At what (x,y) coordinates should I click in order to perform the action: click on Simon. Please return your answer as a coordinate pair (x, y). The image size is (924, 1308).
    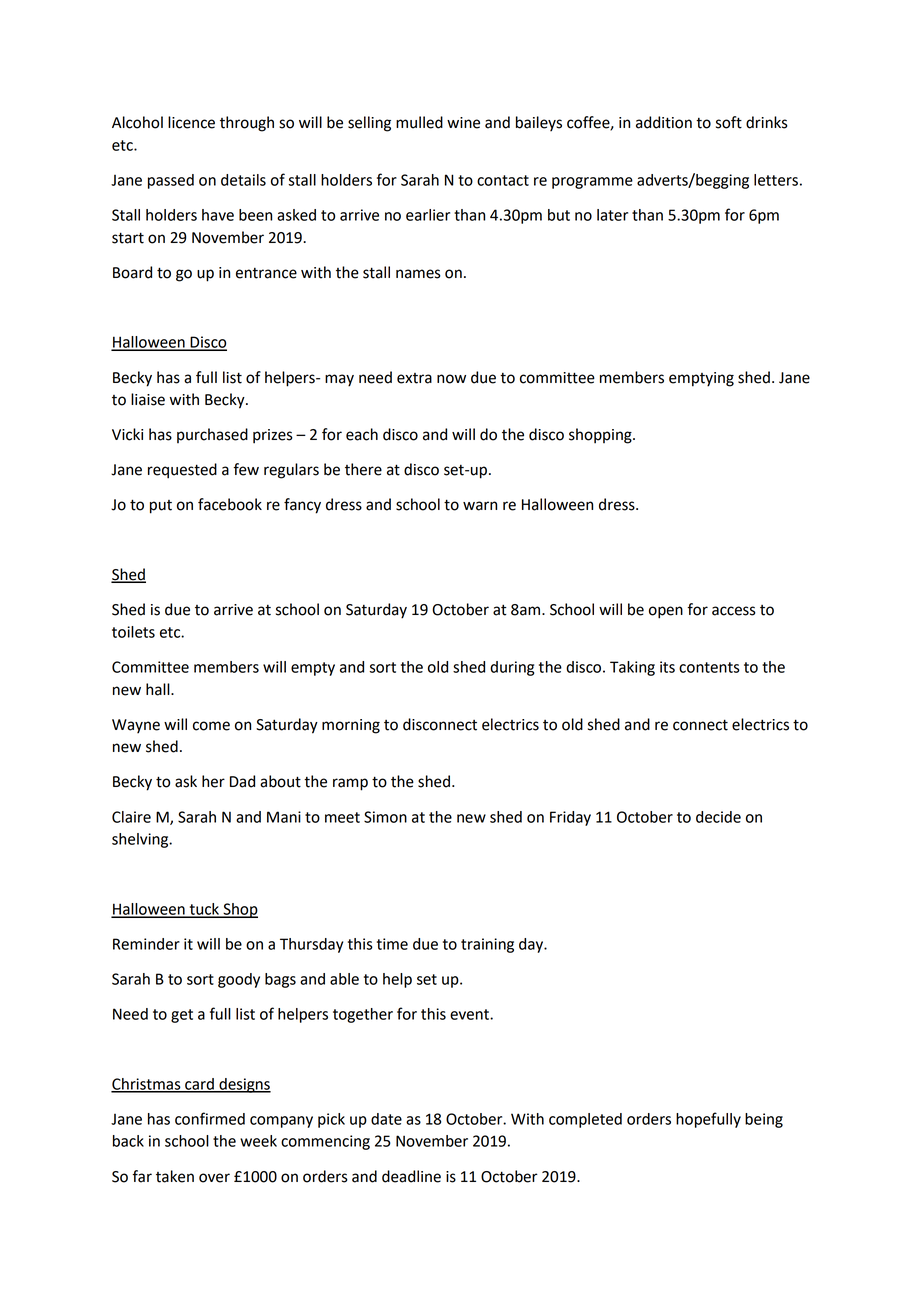
    Looking at the image, I should click on (385, 817).
